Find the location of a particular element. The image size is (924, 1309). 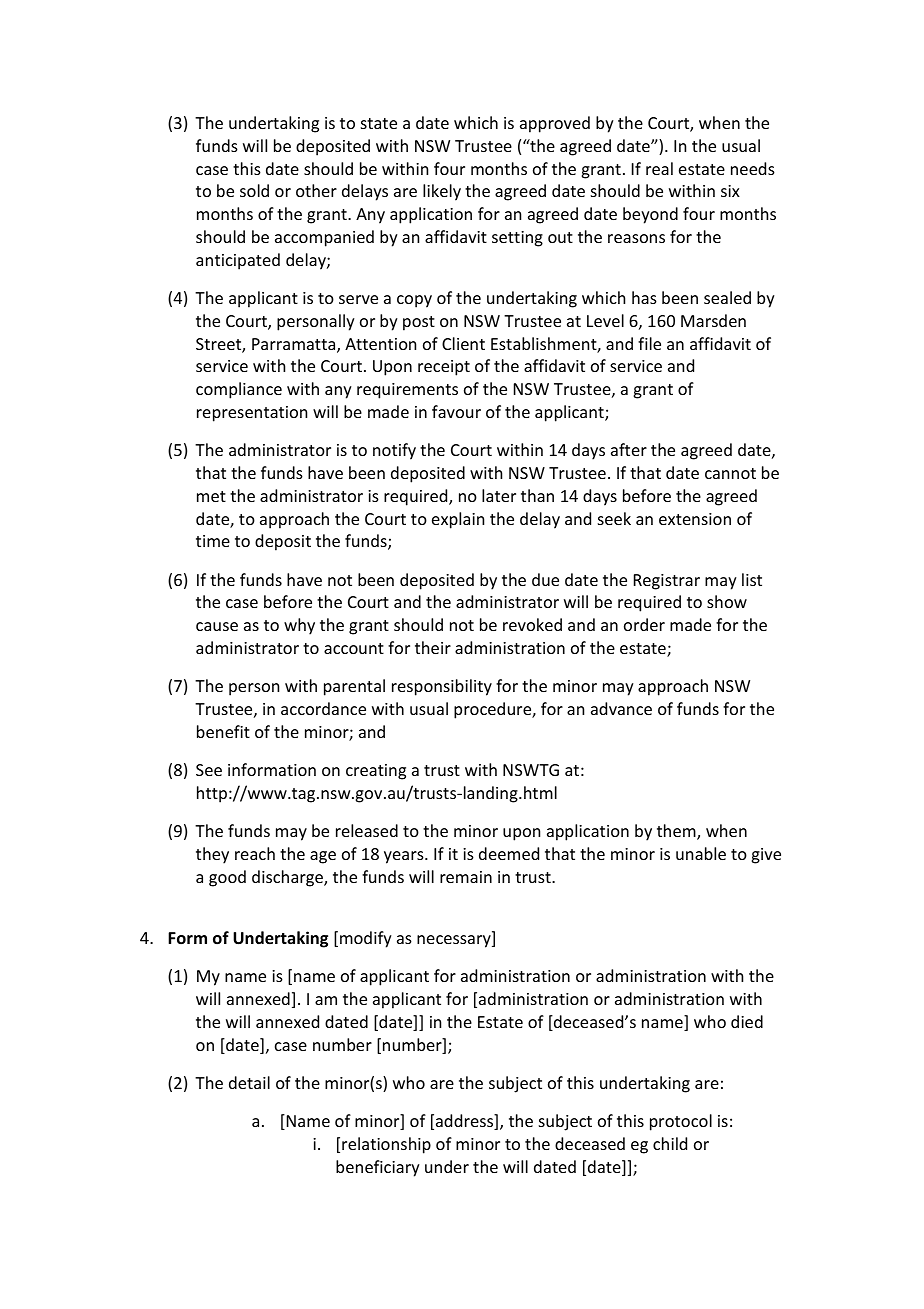

revoked is located at coordinates (532, 624).
